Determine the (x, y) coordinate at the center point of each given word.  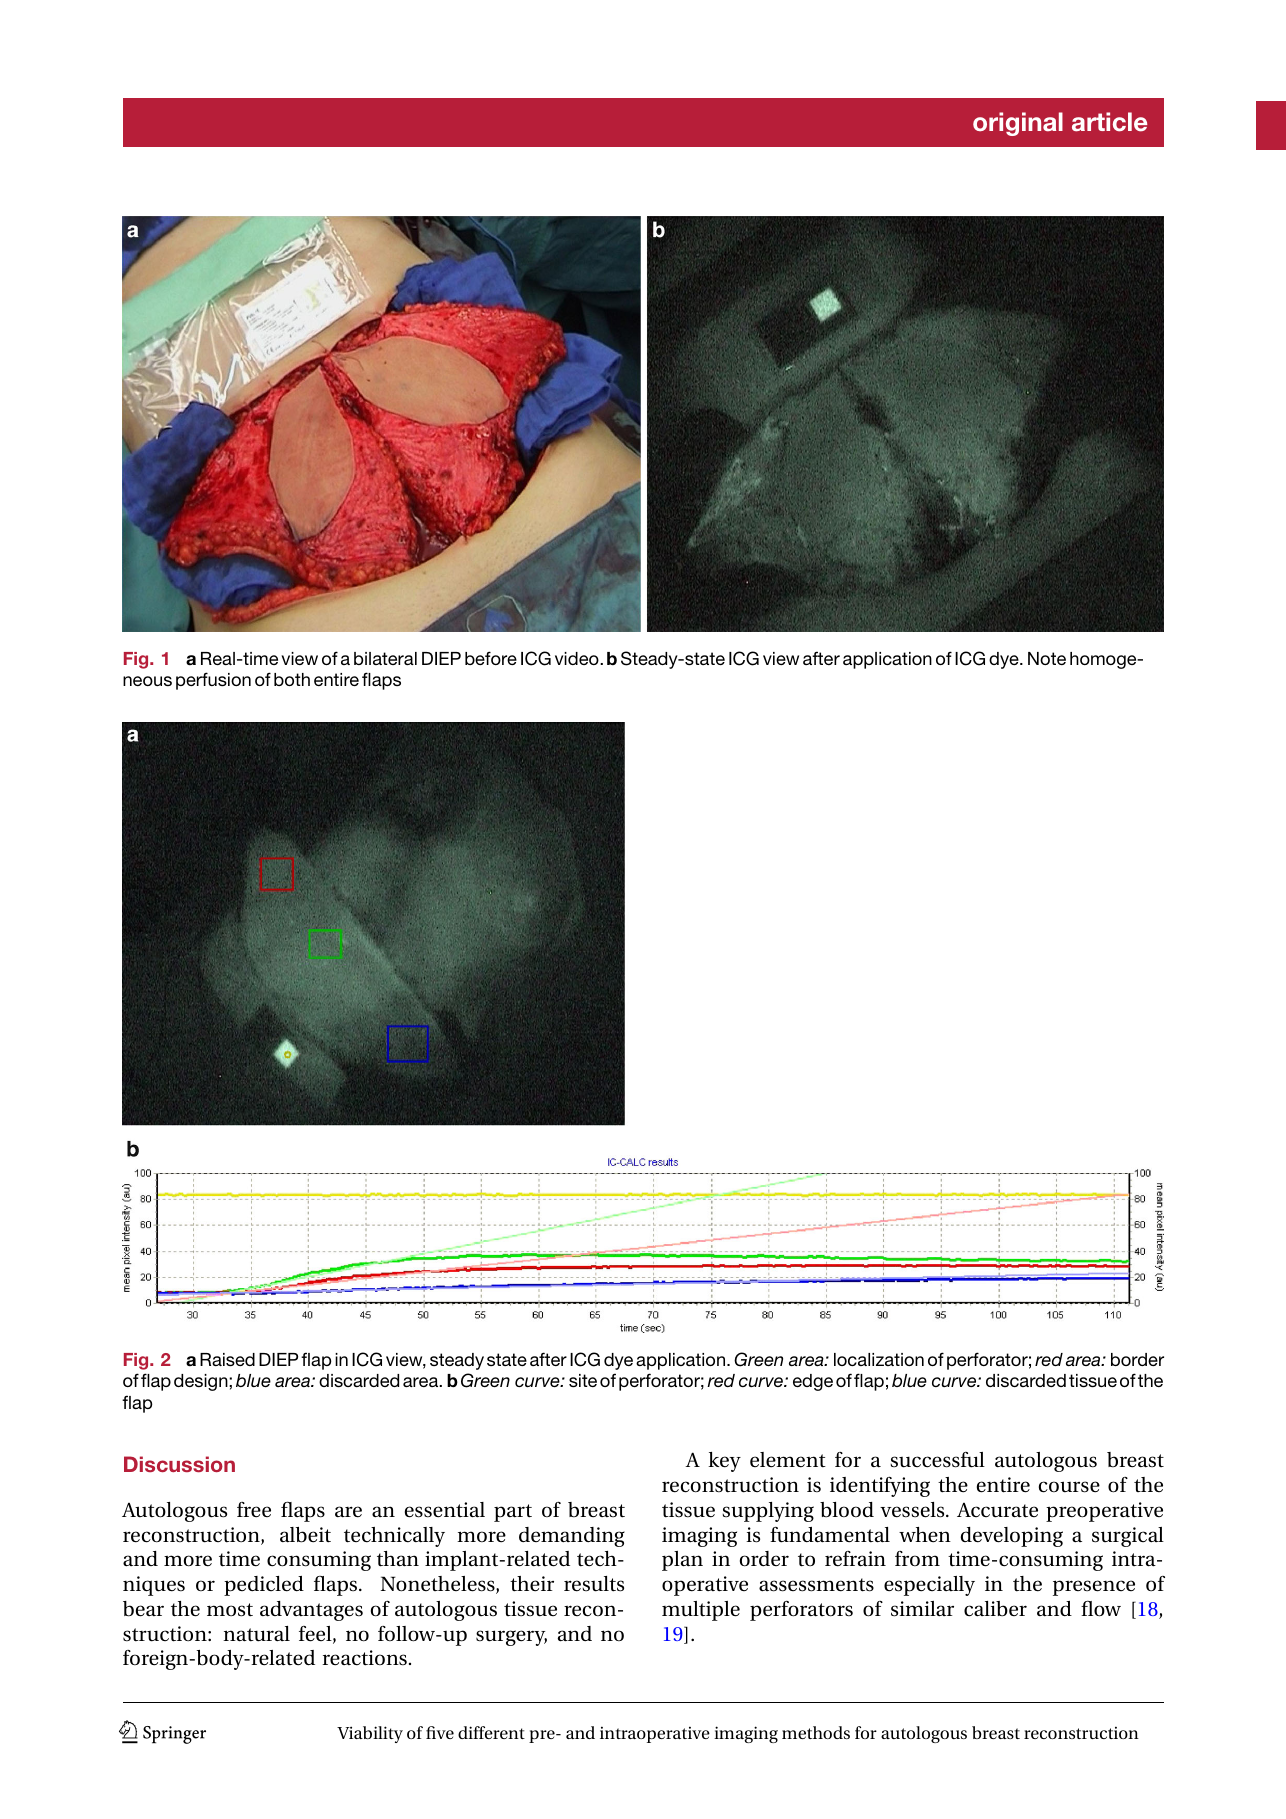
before (491, 658)
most (230, 1610)
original (1018, 124)
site (583, 1380)
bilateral (385, 658)
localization (879, 1359)
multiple (701, 1611)
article (1109, 122)
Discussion (179, 1464)
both (292, 679)
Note (1047, 658)
